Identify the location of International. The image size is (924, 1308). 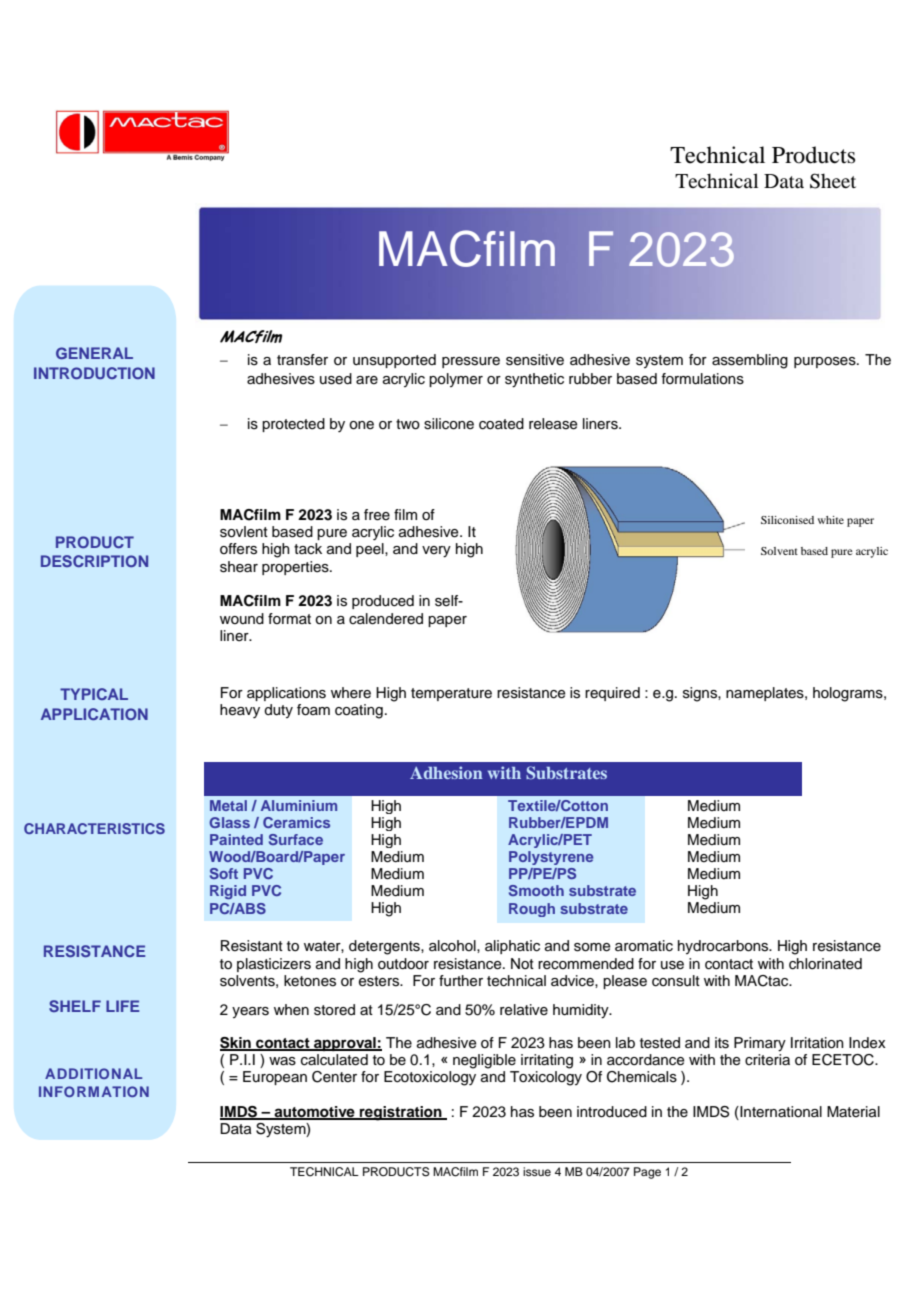
(780, 1113).
